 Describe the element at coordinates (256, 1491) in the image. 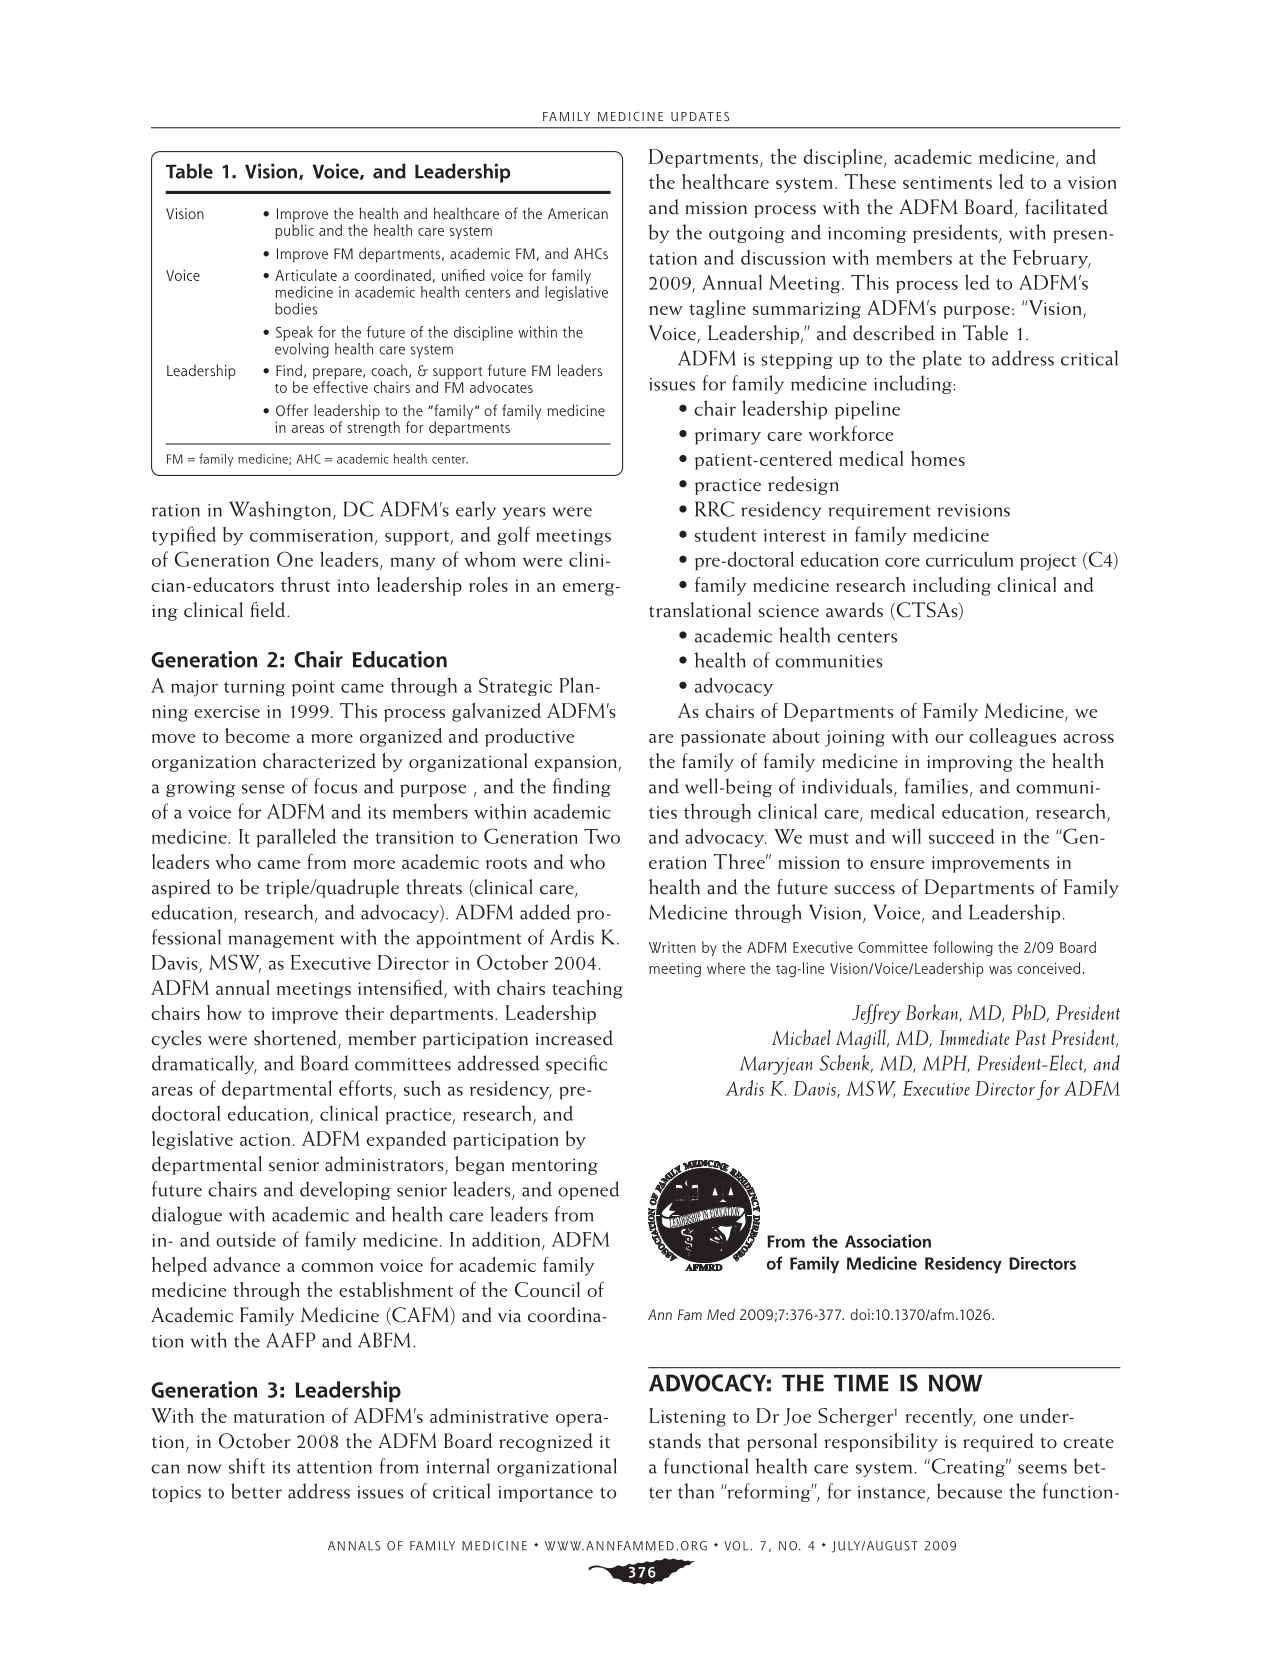

I see `better` at that location.
